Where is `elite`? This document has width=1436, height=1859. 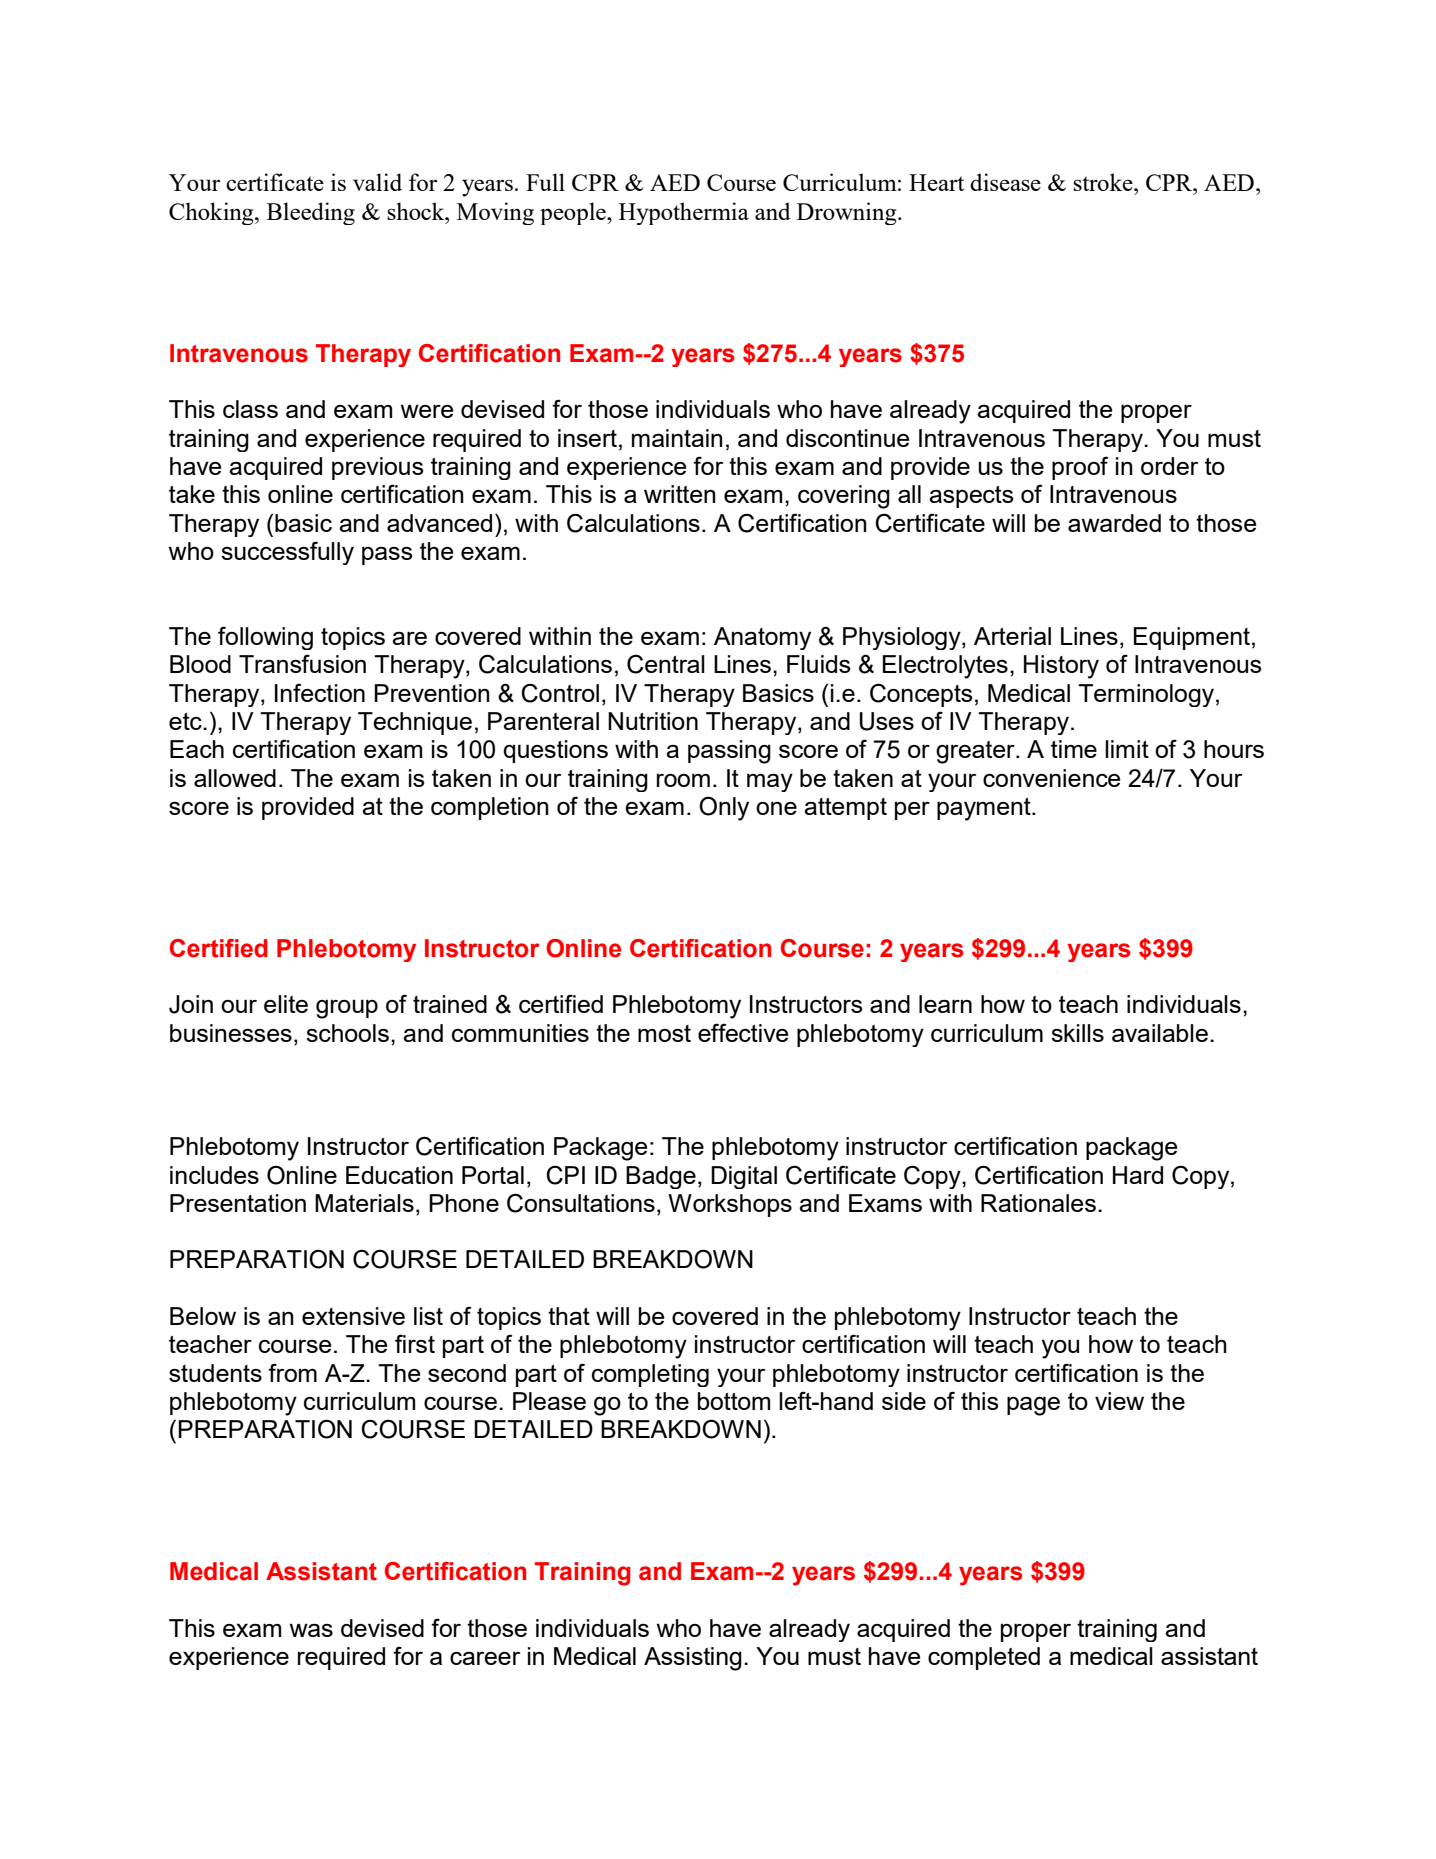 elite is located at coordinates (286, 1004).
